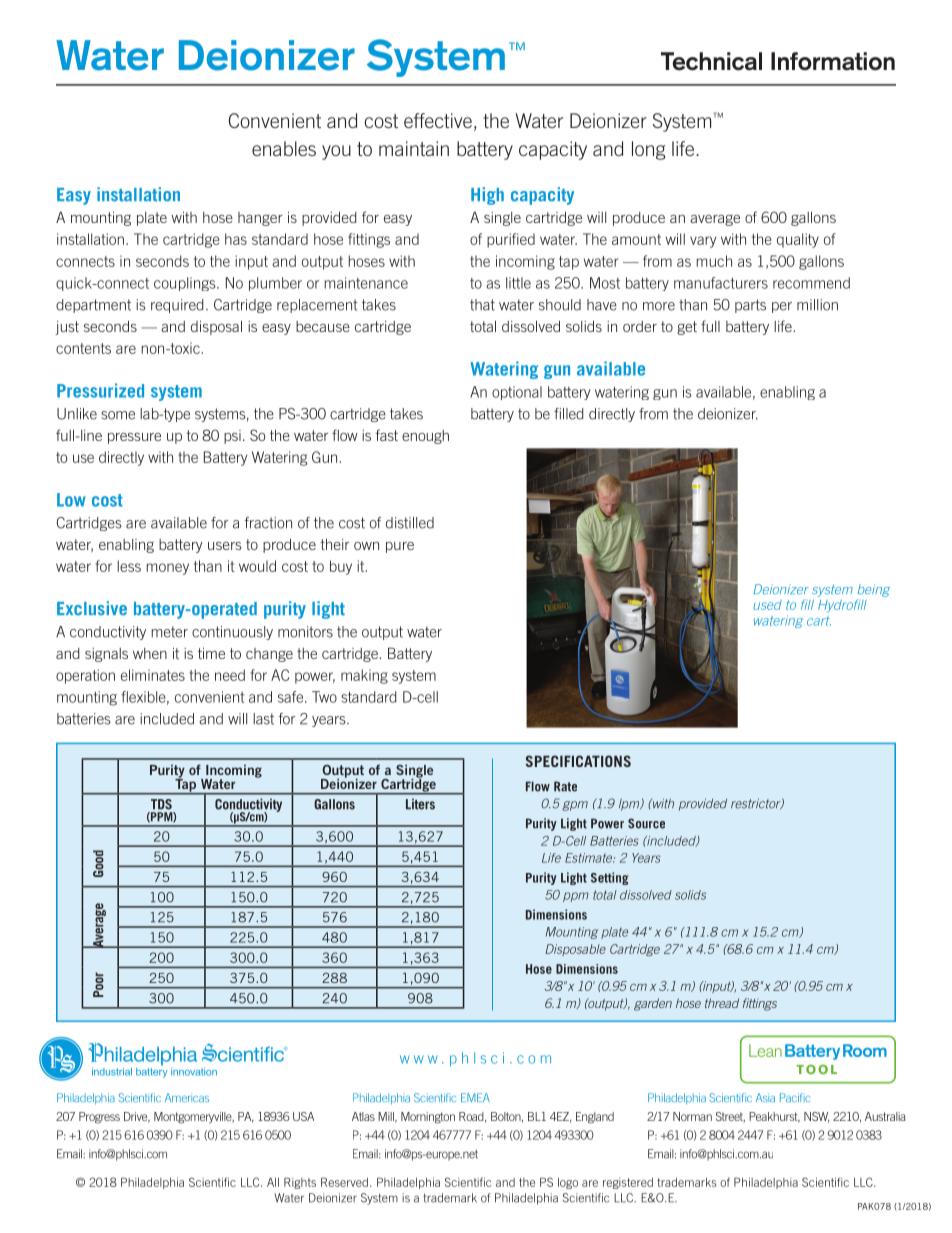 The image size is (952, 1233). Describe the element at coordinates (170, 632) in the screenshot. I see `meter` at that location.
